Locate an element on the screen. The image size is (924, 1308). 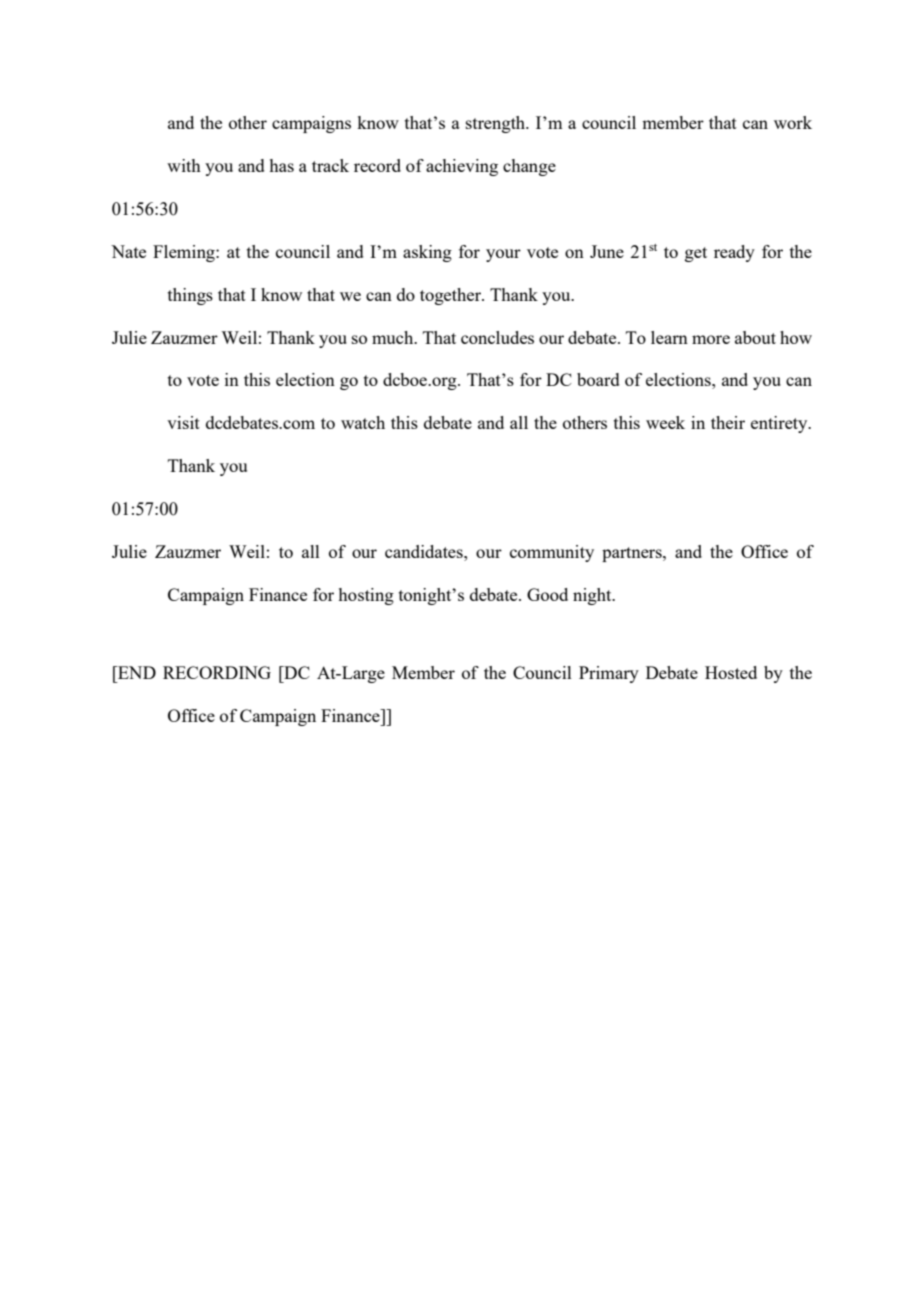
hosting is located at coordinates (366, 596).
